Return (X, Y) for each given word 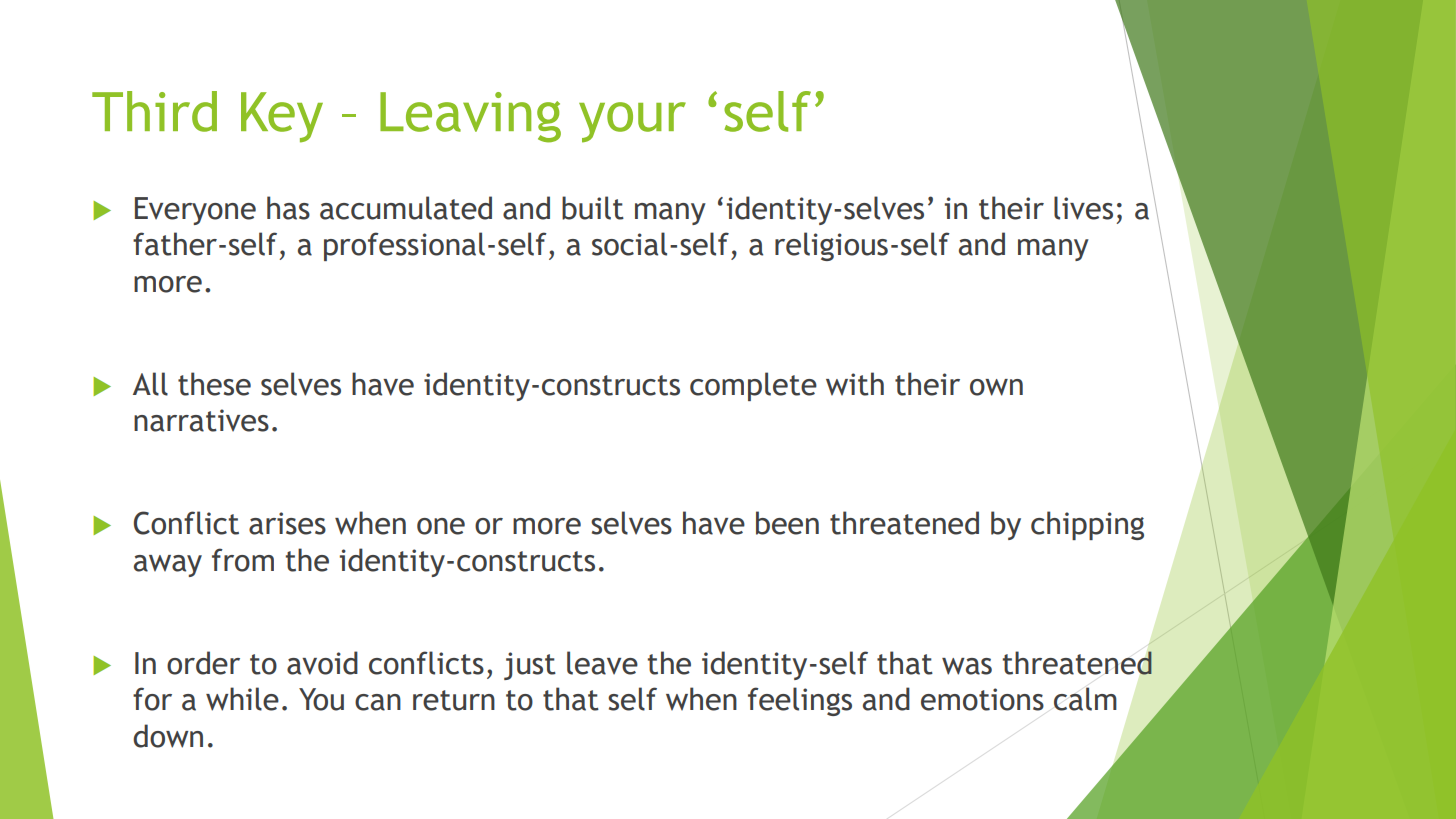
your (632, 122)
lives (1083, 208)
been (787, 523)
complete (753, 386)
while (242, 699)
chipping (1087, 525)
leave (602, 663)
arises (287, 523)
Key (282, 117)
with (855, 384)
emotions (982, 699)
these (214, 384)
